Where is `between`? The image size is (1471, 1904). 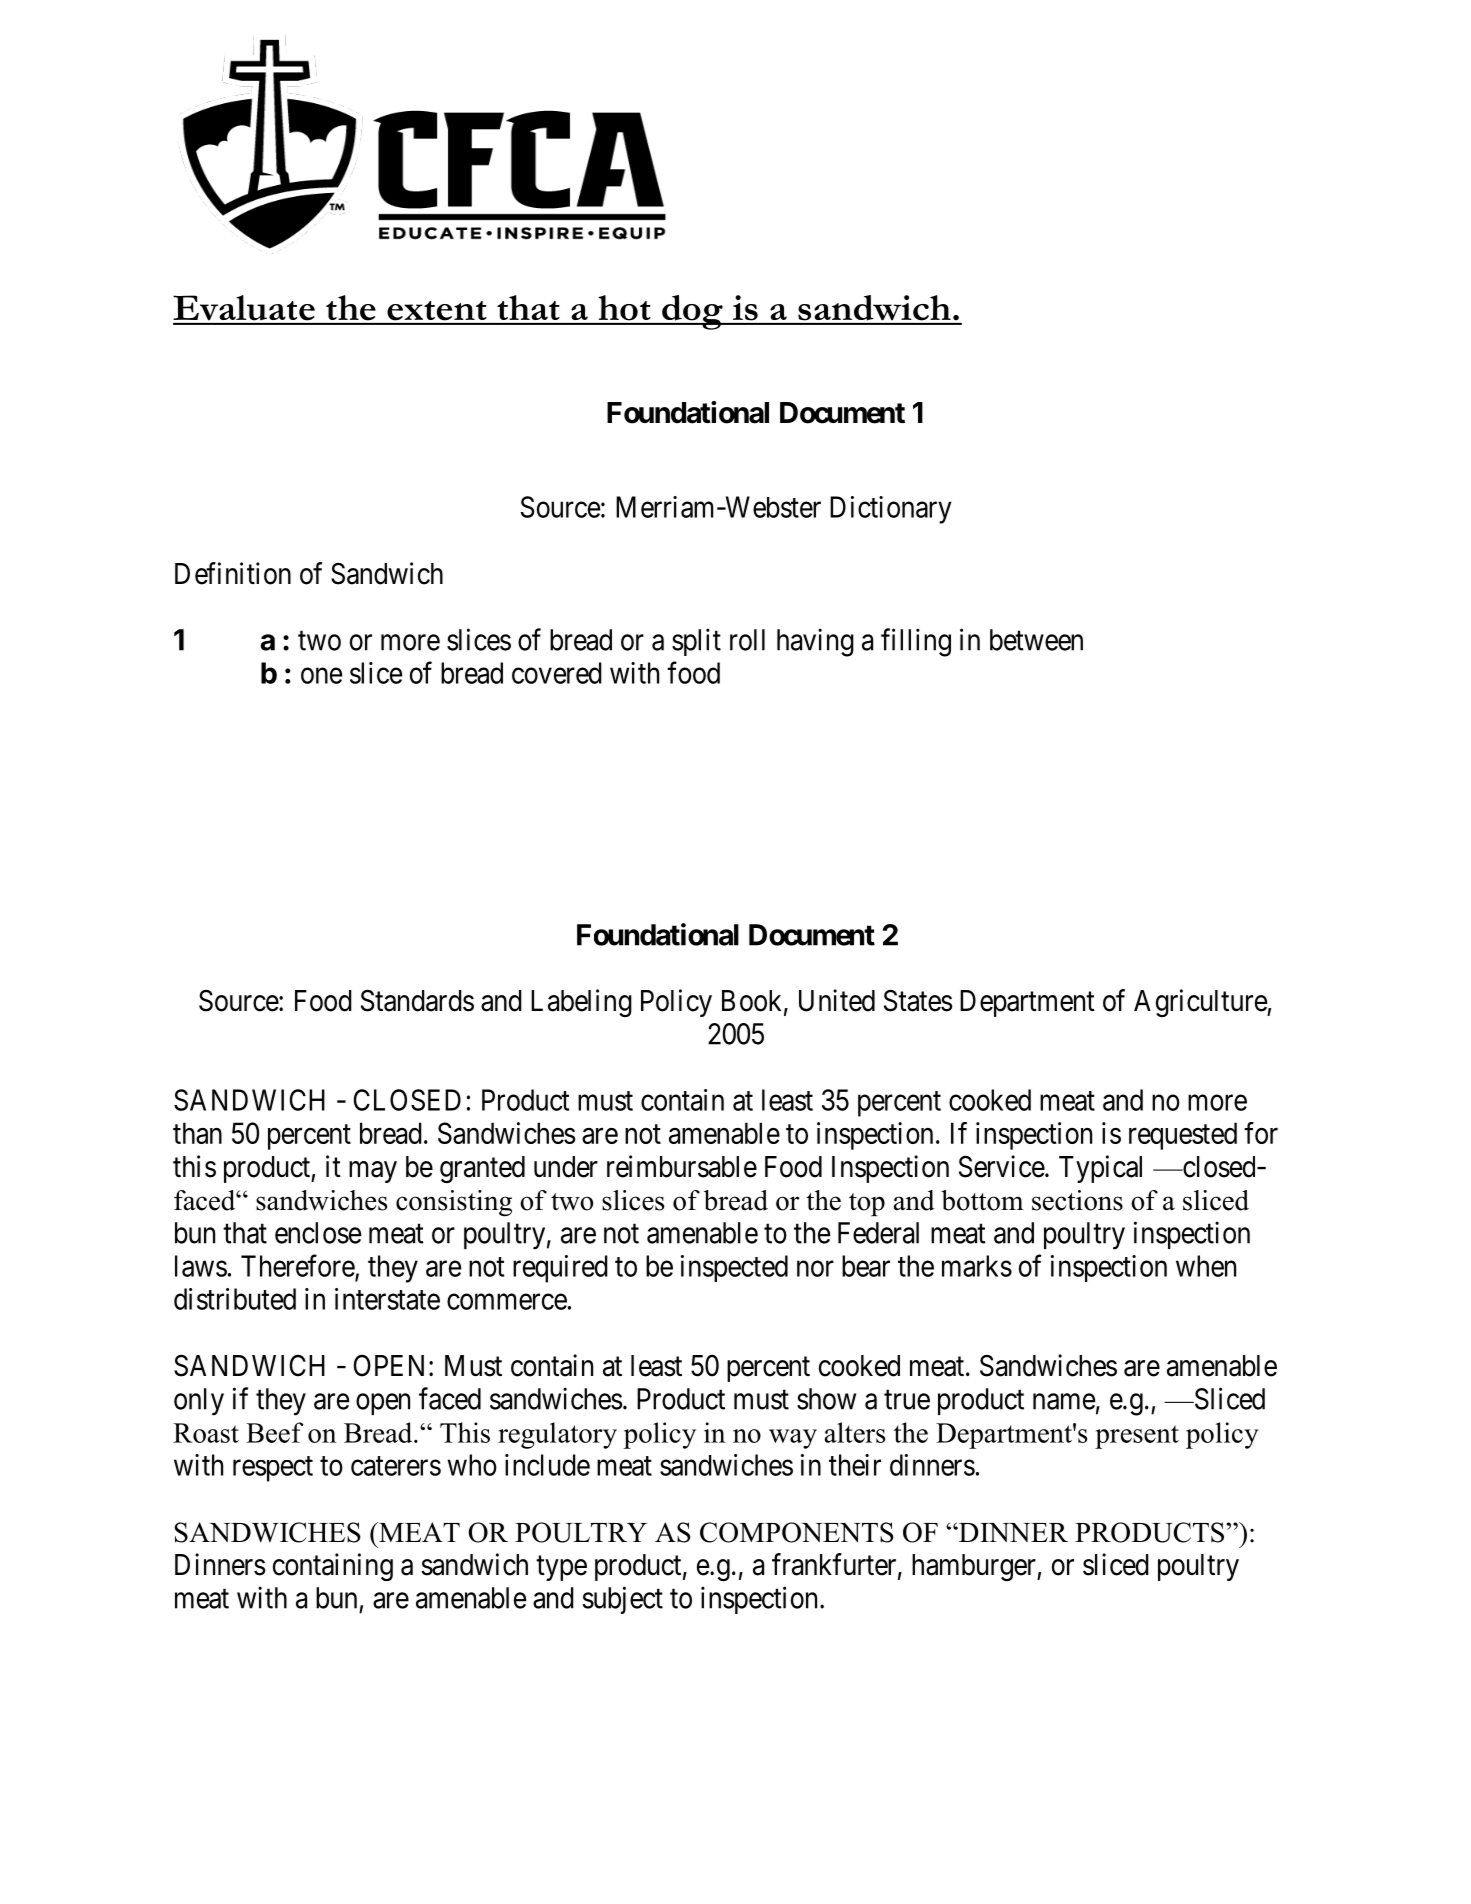
between is located at coordinates (1036, 640).
